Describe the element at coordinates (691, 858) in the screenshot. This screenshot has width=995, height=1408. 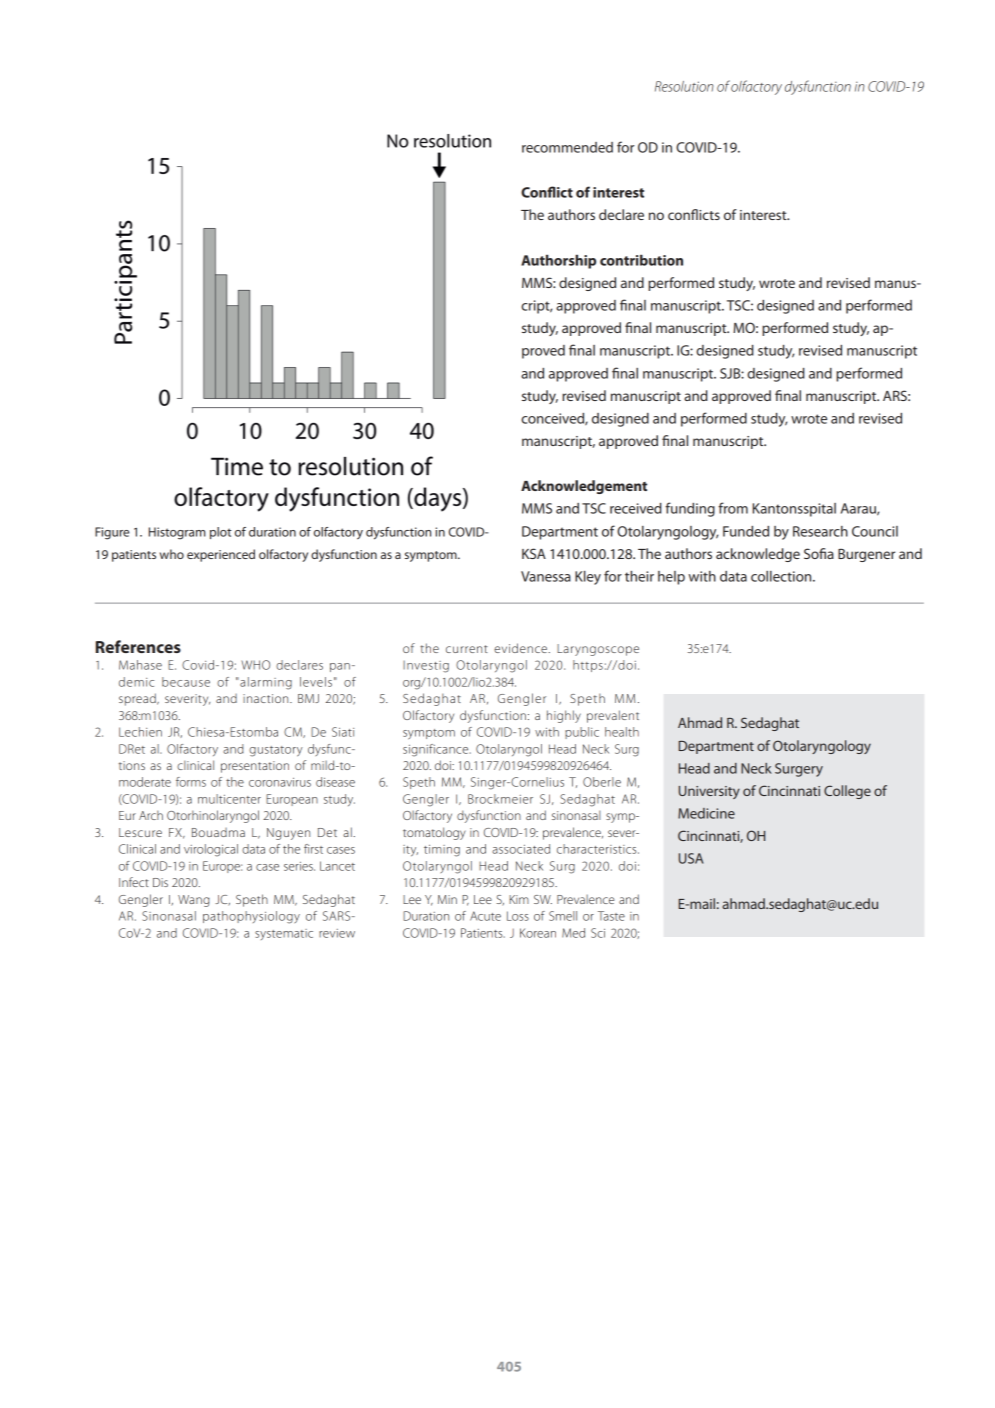
I see `USA` at that location.
